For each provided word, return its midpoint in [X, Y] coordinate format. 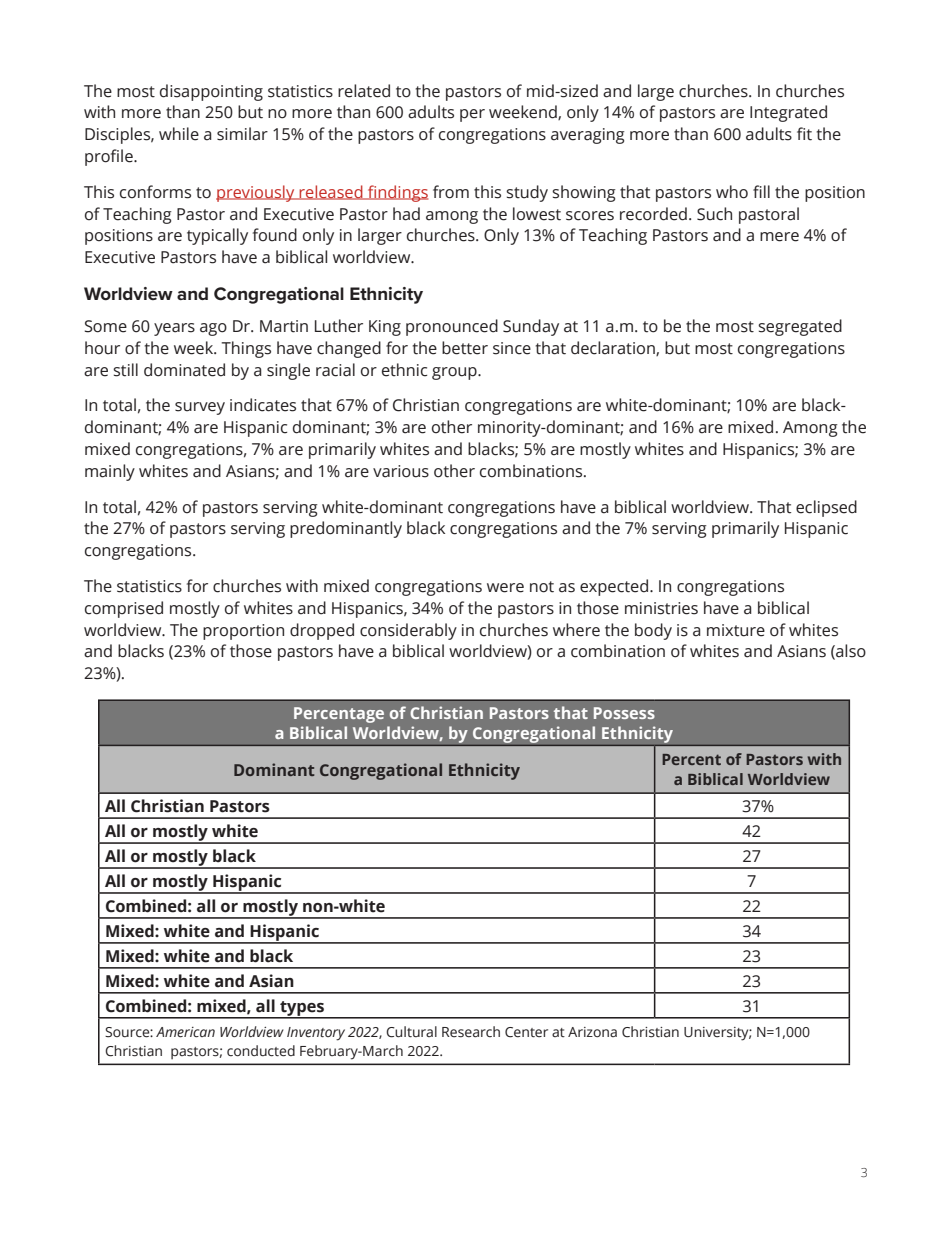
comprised [124, 609]
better [465, 348]
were [505, 588]
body [653, 631]
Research [471, 1032]
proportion [243, 632]
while [179, 134]
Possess [624, 713]
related [364, 91]
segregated [800, 327]
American [185, 1032]
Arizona [592, 1032]
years [174, 329]
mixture [736, 630]
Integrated [788, 113]
